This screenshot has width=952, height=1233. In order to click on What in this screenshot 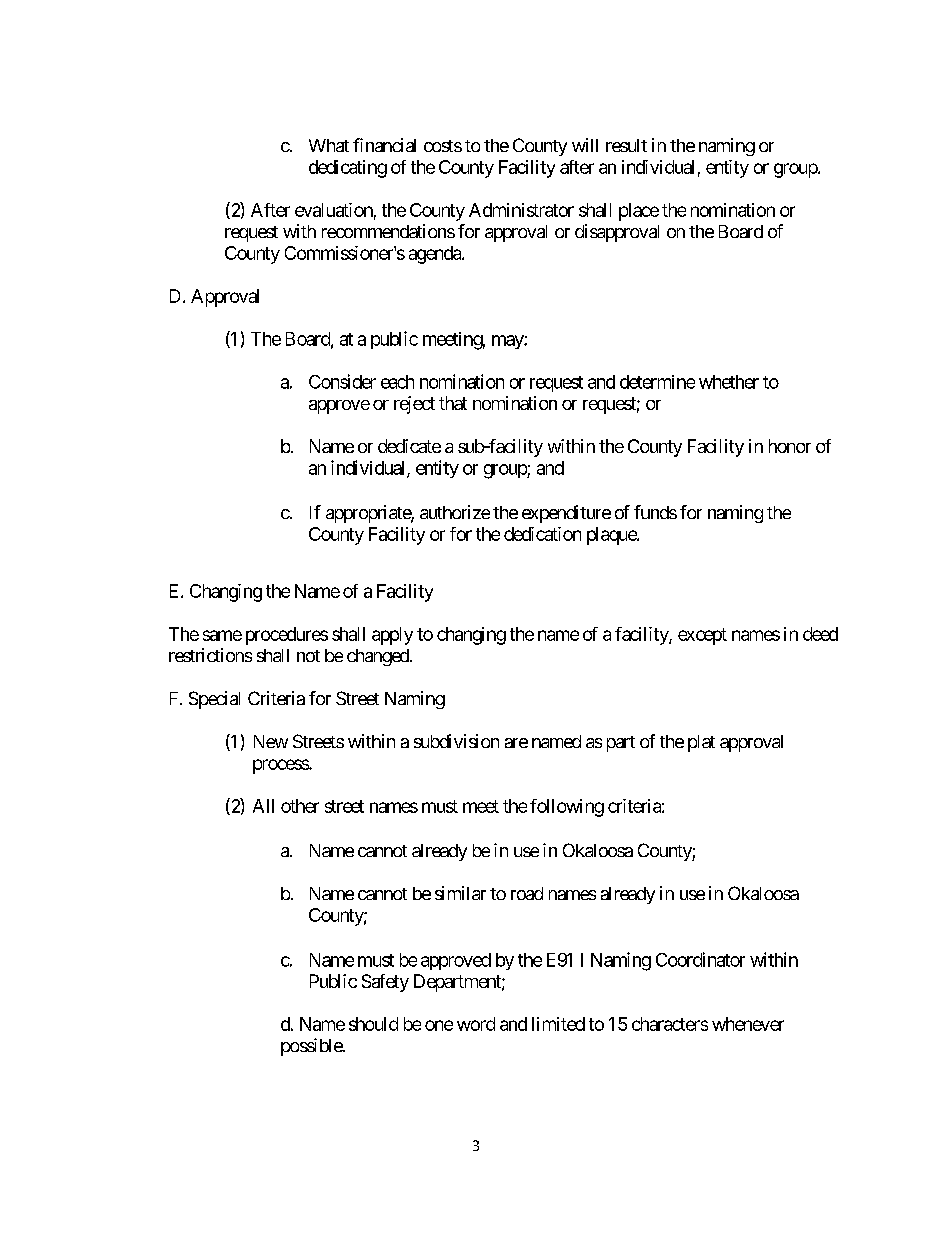, I will do `click(329, 145)`.
